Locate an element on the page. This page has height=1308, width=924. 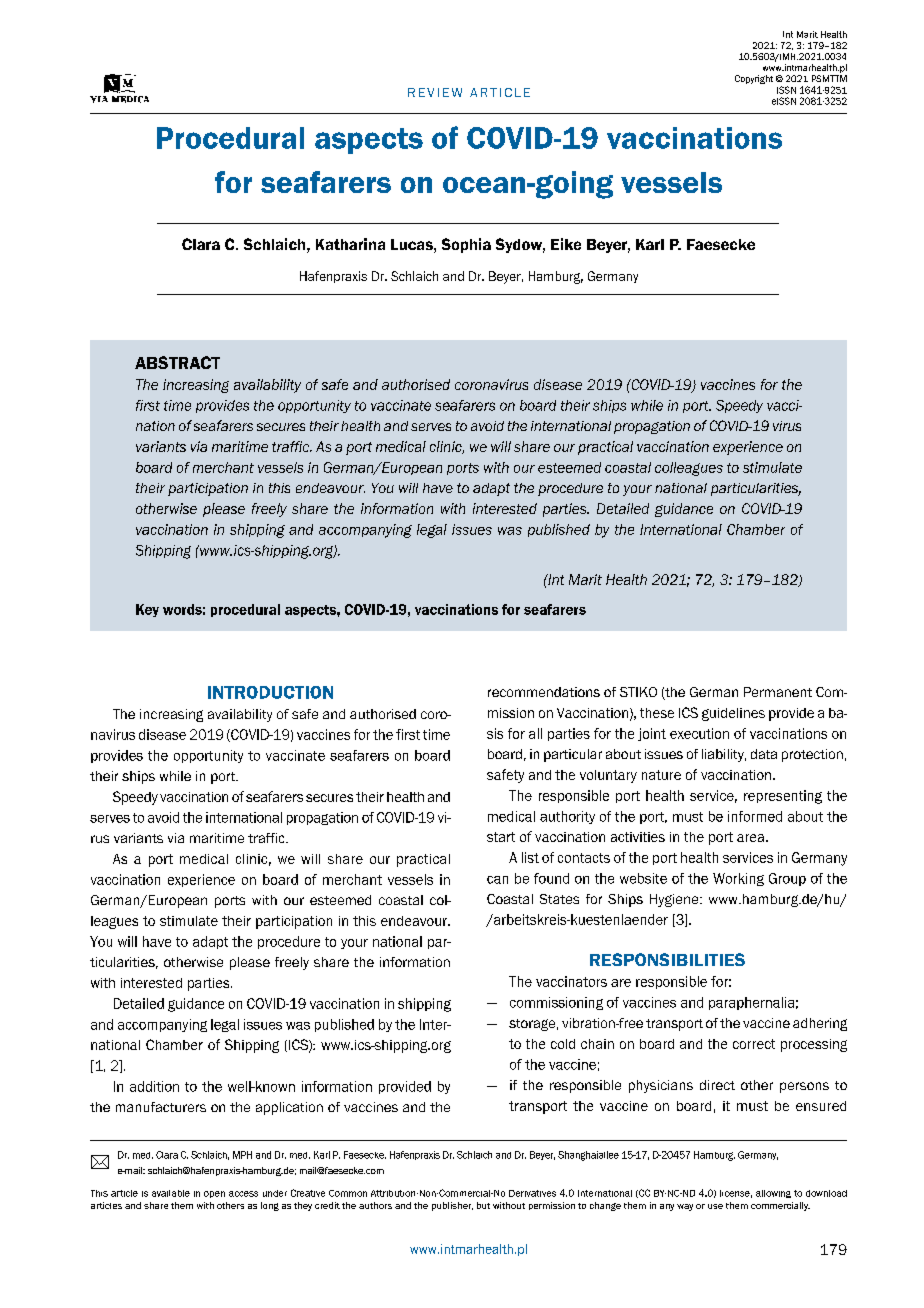
REVIEW is located at coordinates (435, 92).
